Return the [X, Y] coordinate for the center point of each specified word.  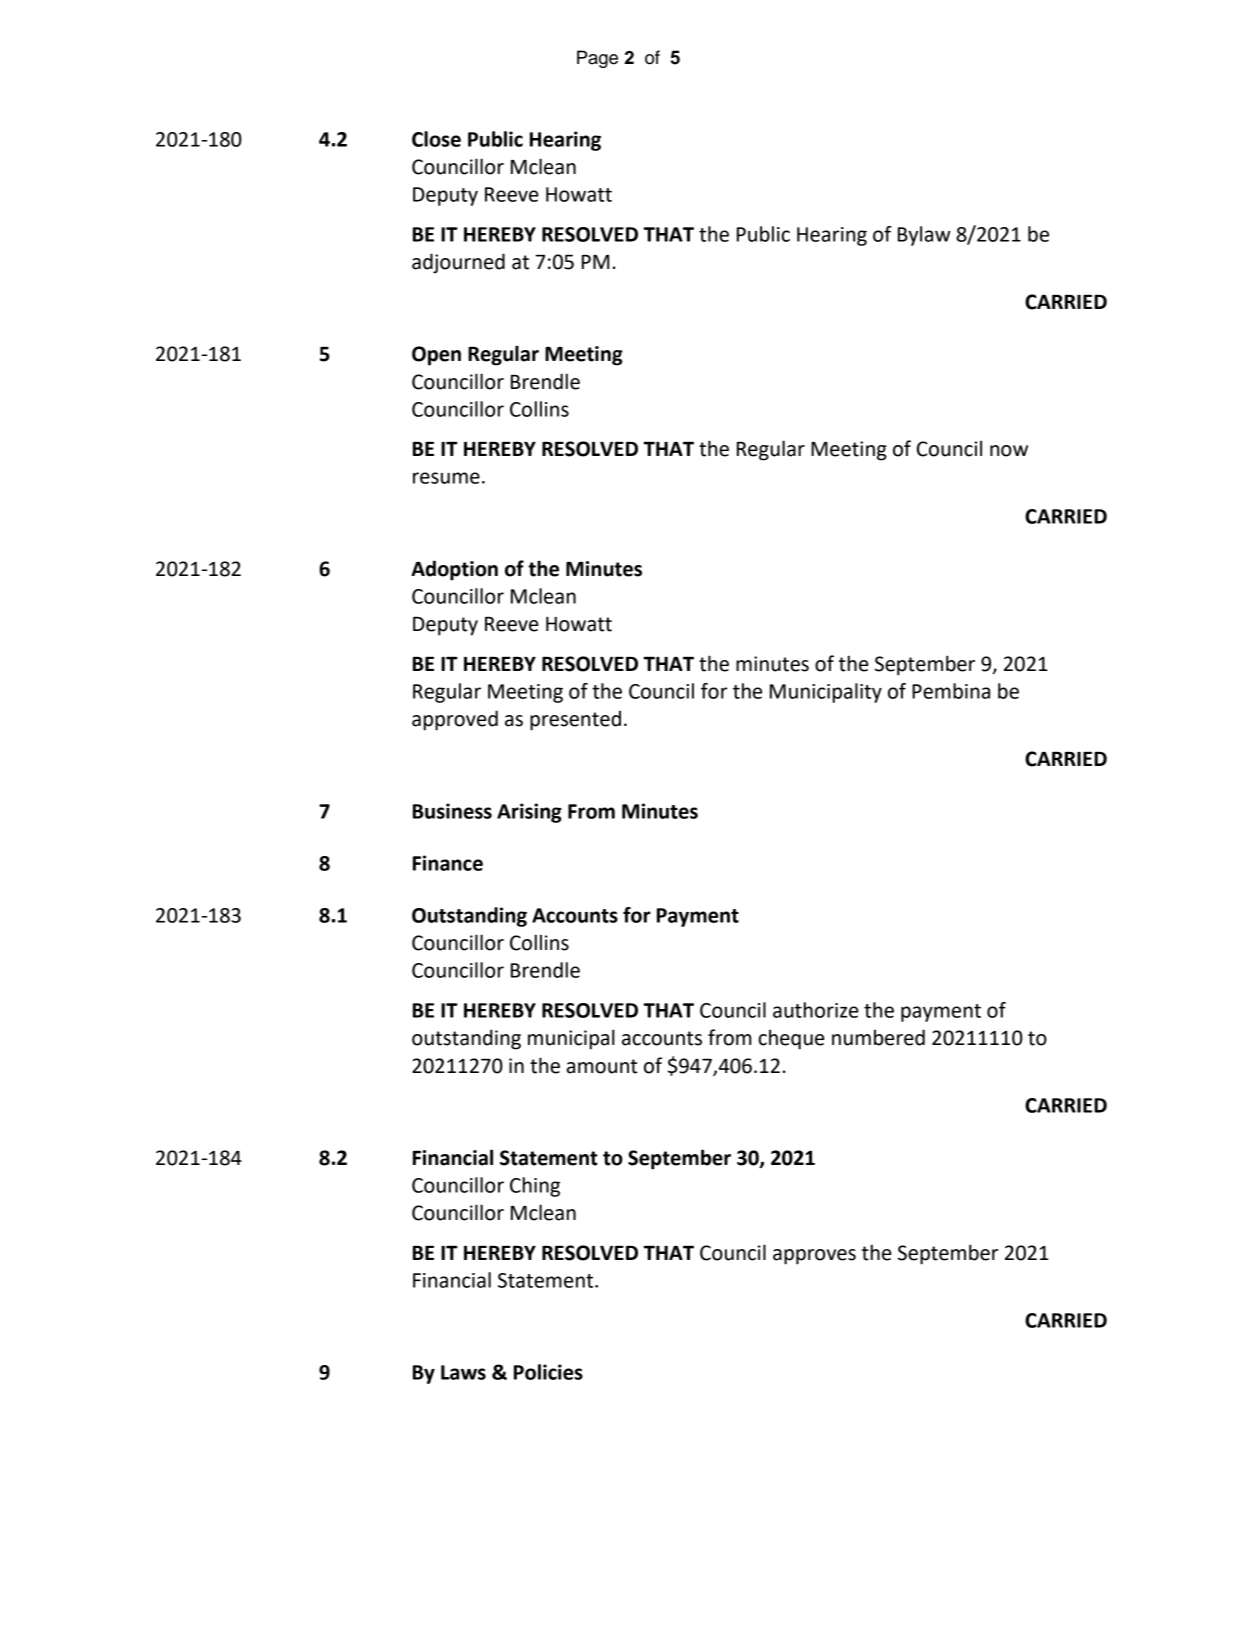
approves [814, 1257]
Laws [463, 1372]
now [1009, 451]
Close [436, 139]
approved [455, 720]
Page [597, 59]
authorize [816, 1010]
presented [575, 721]
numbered [878, 1037]
